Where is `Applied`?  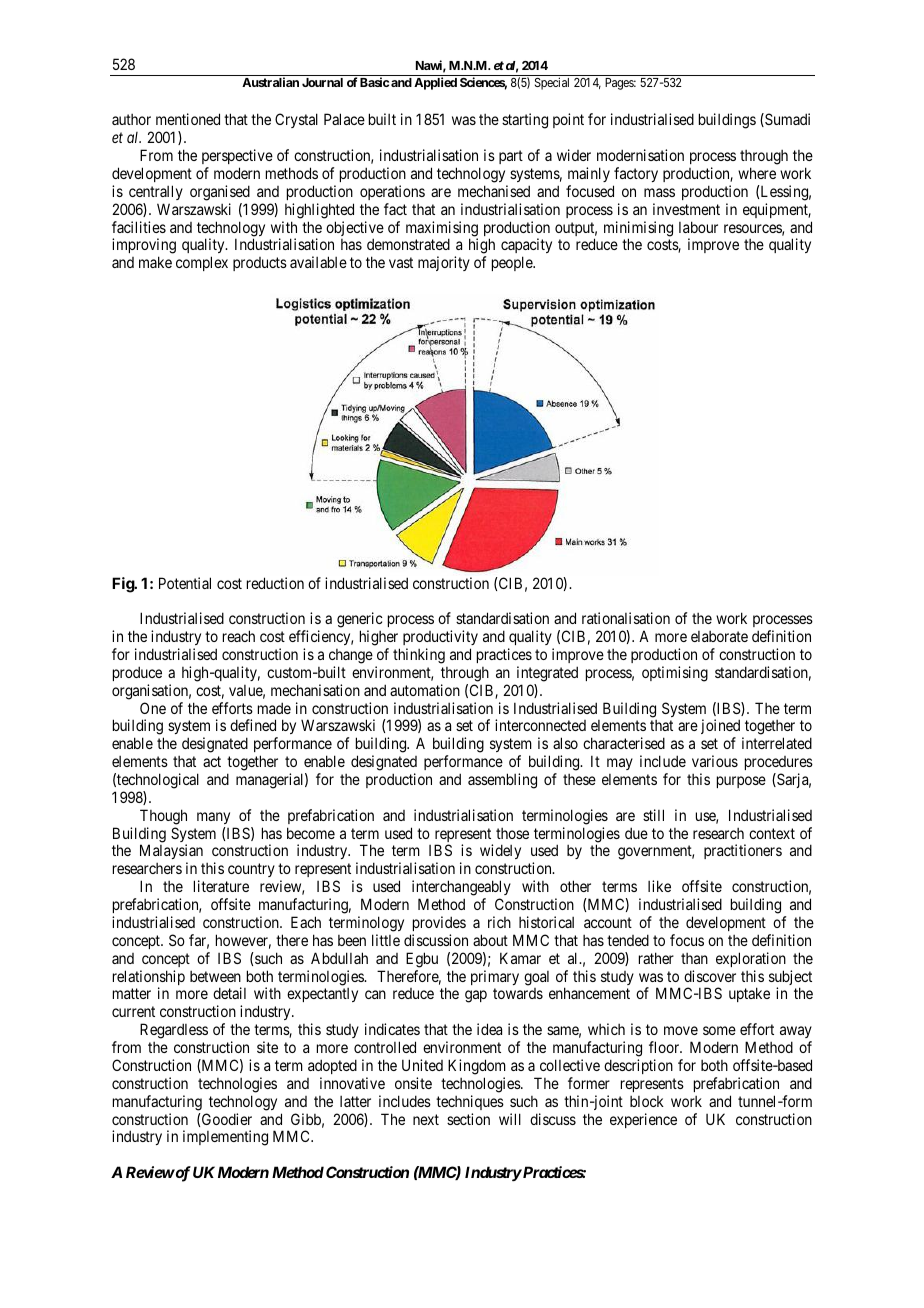 Applied is located at coordinates (435, 83).
